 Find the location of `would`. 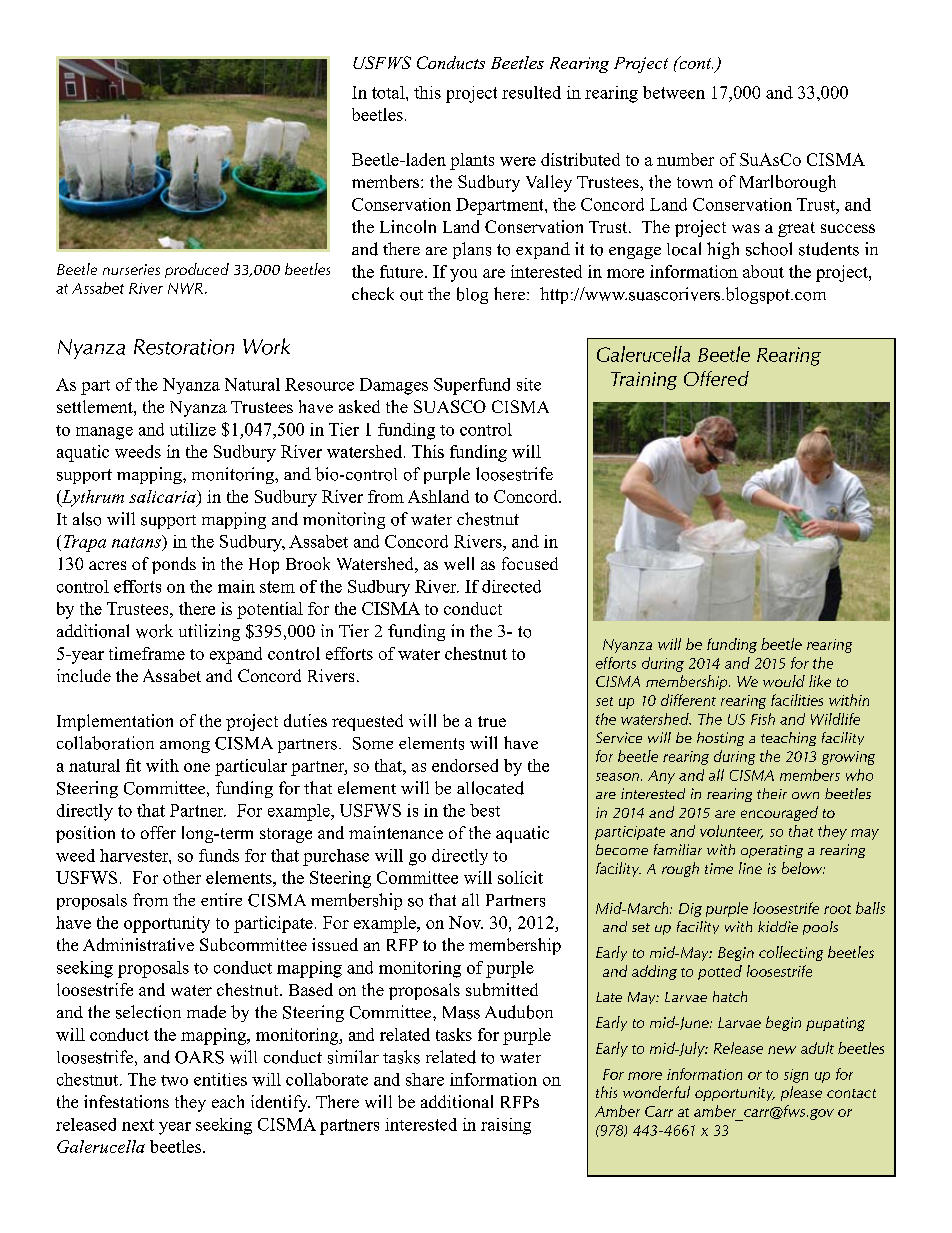

would is located at coordinates (784, 681).
